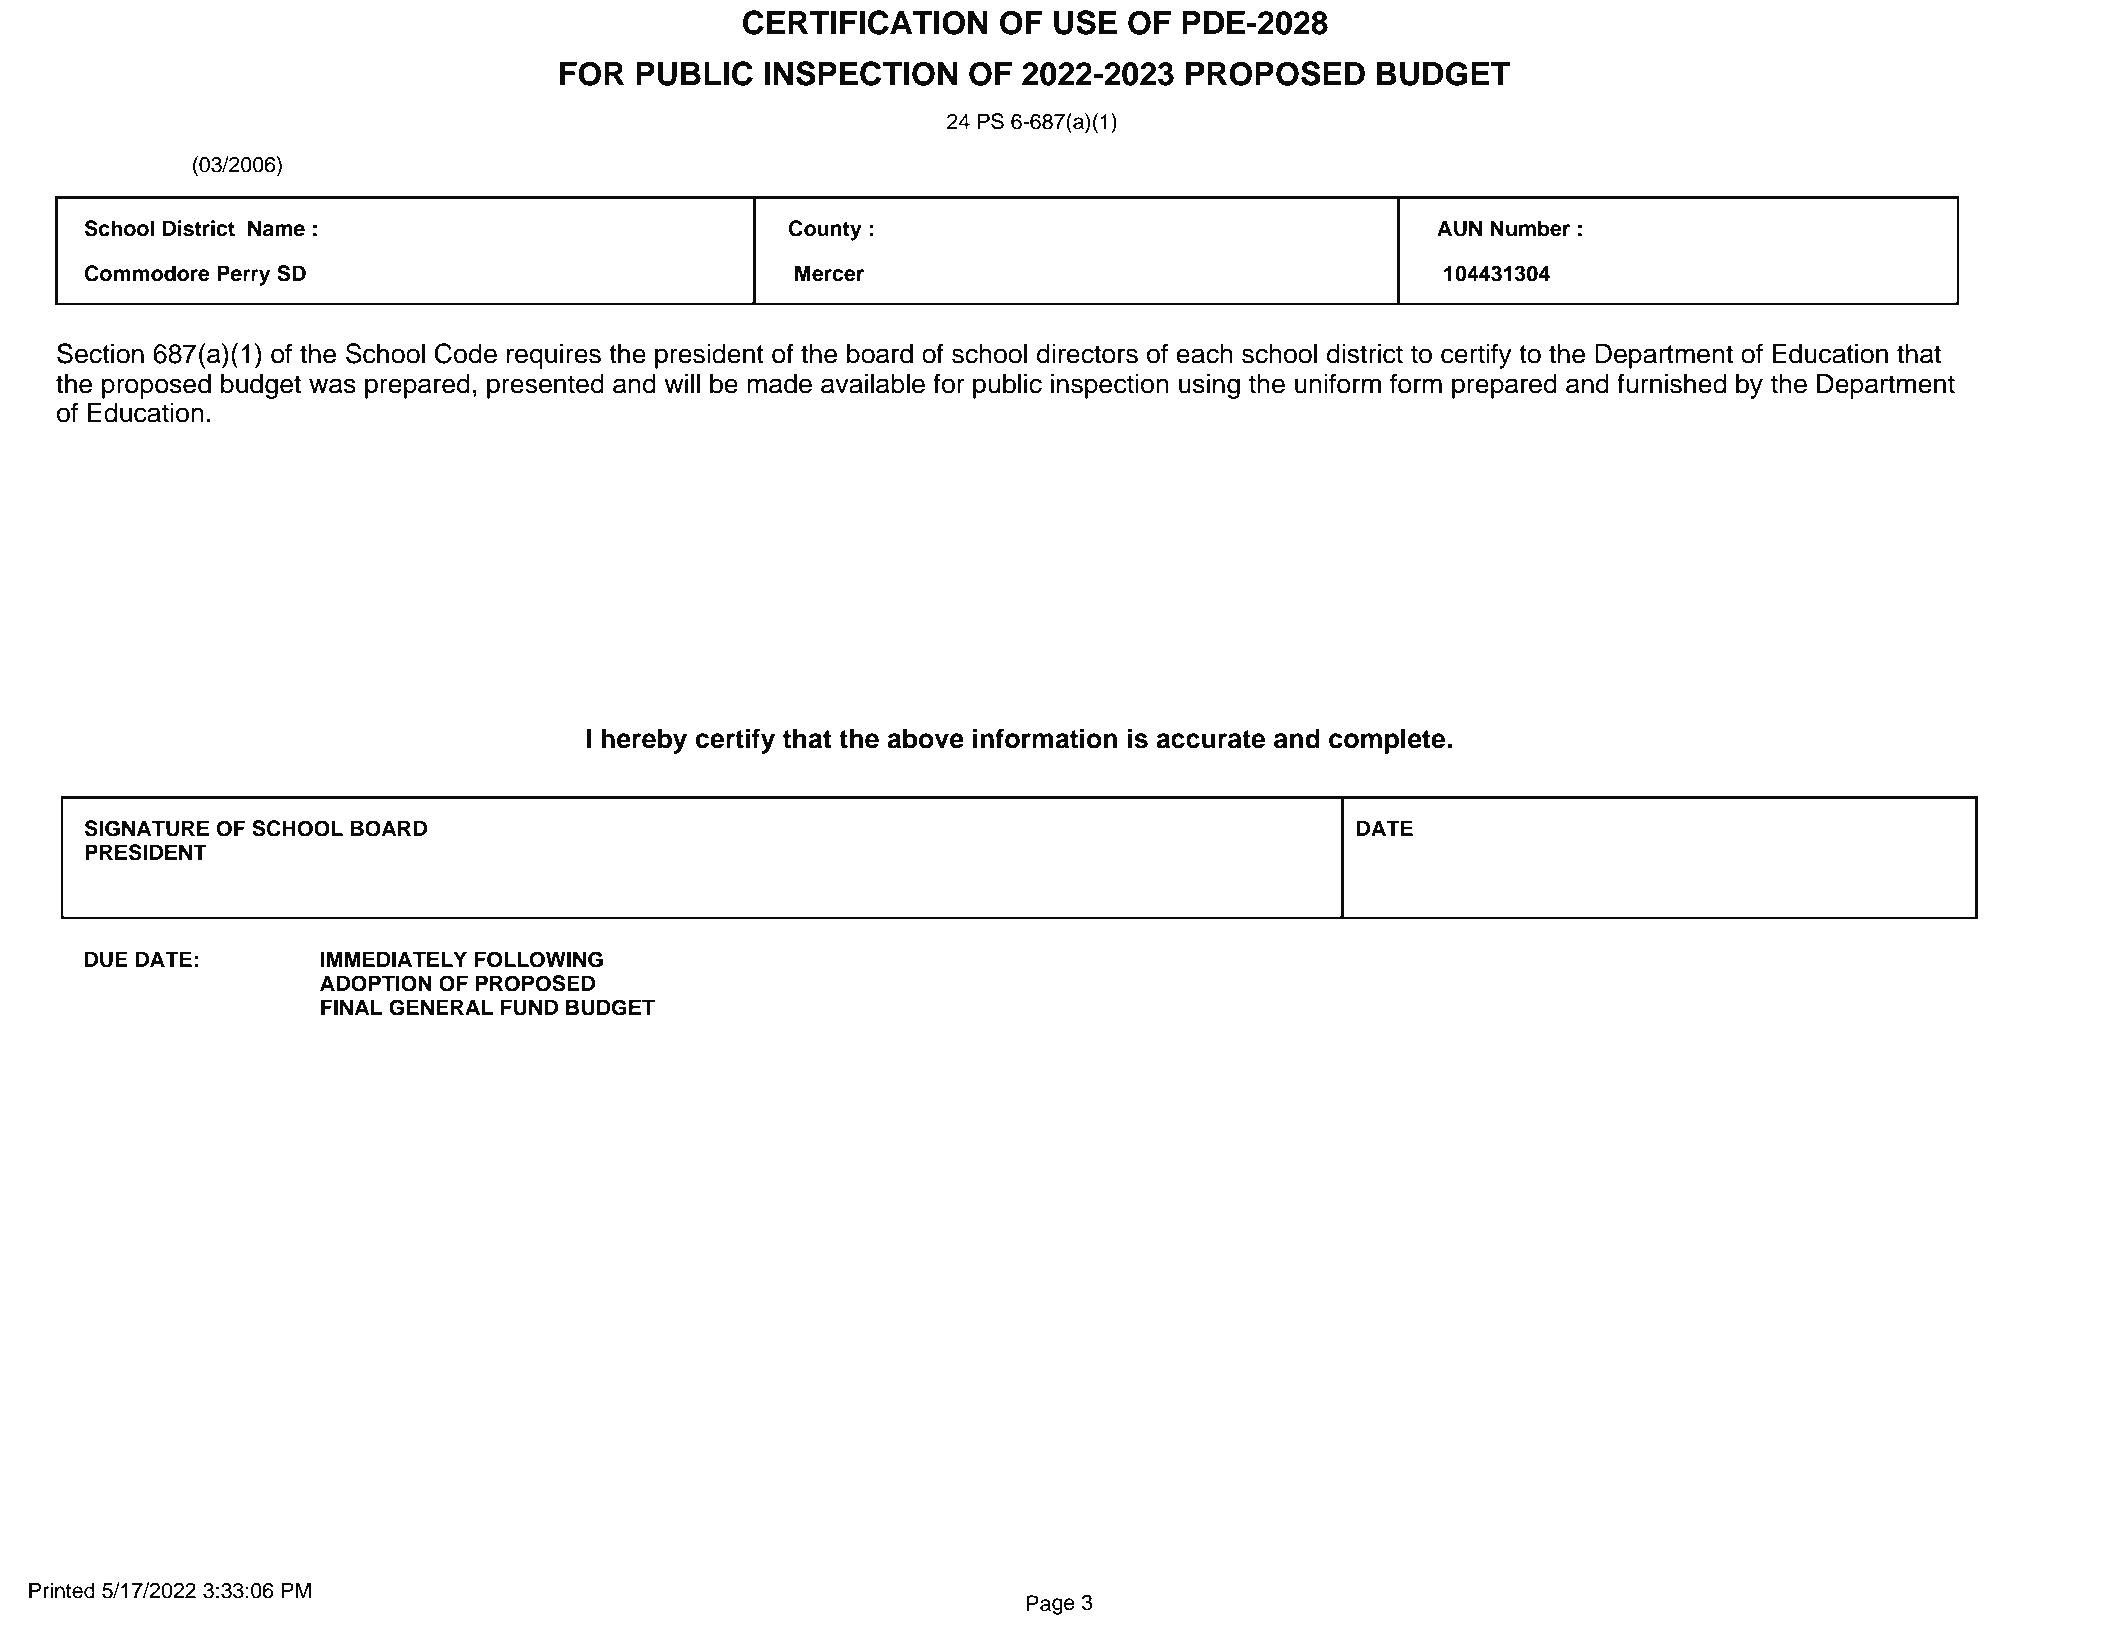 Image resolution: width=2119 pixels, height=1637 pixels. Describe the element at coordinates (529, 1007) in the screenshot. I see `FUND` at that location.
